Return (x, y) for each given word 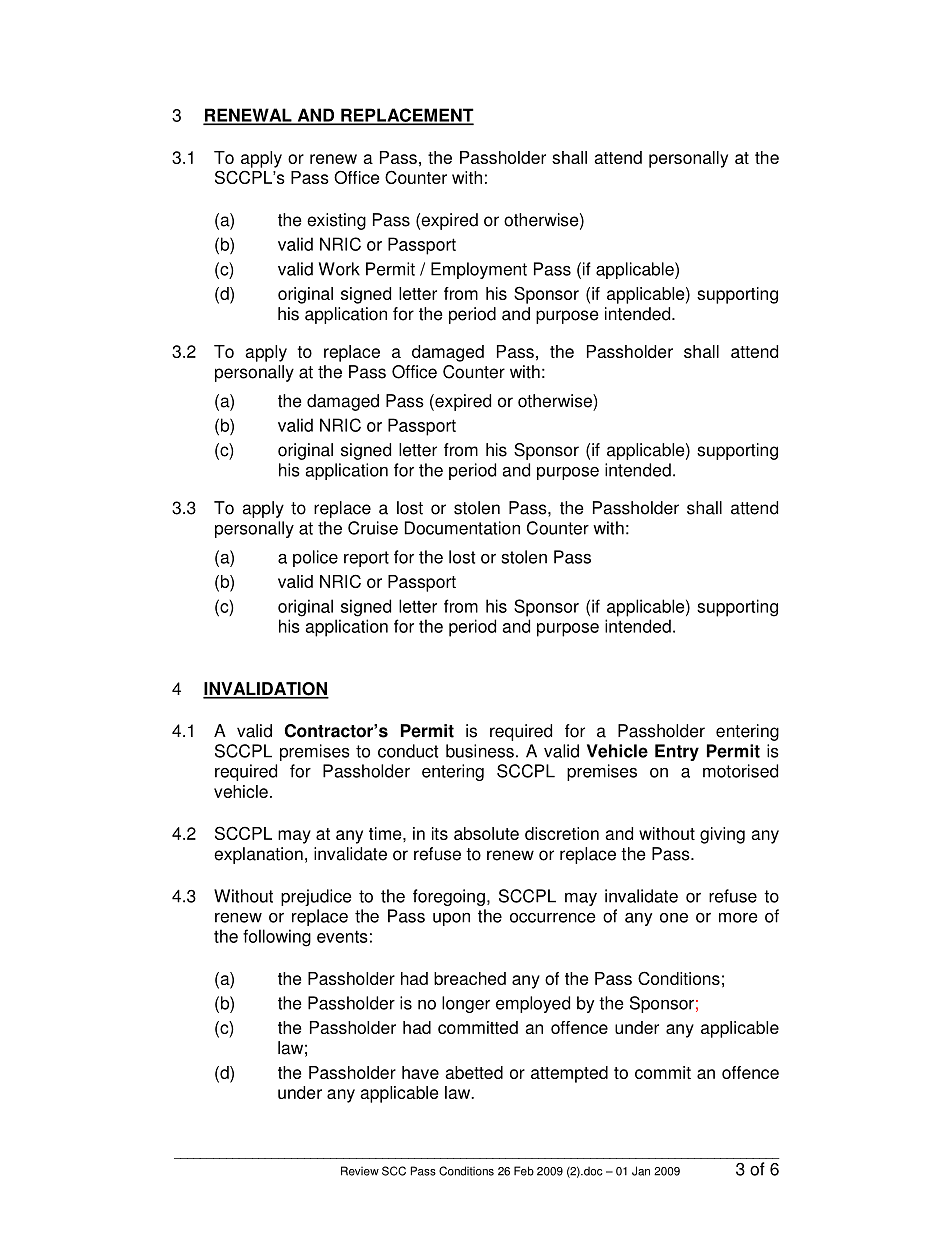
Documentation (462, 528)
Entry (677, 752)
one (674, 918)
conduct (408, 751)
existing (336, 221)
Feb (524, 1171)
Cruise (373, 528)
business (480, 751)
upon (451, 919)
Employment (479, 270)
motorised (740, 771)
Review (360, 1171)
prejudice (316, 897)
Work (339, 269)
